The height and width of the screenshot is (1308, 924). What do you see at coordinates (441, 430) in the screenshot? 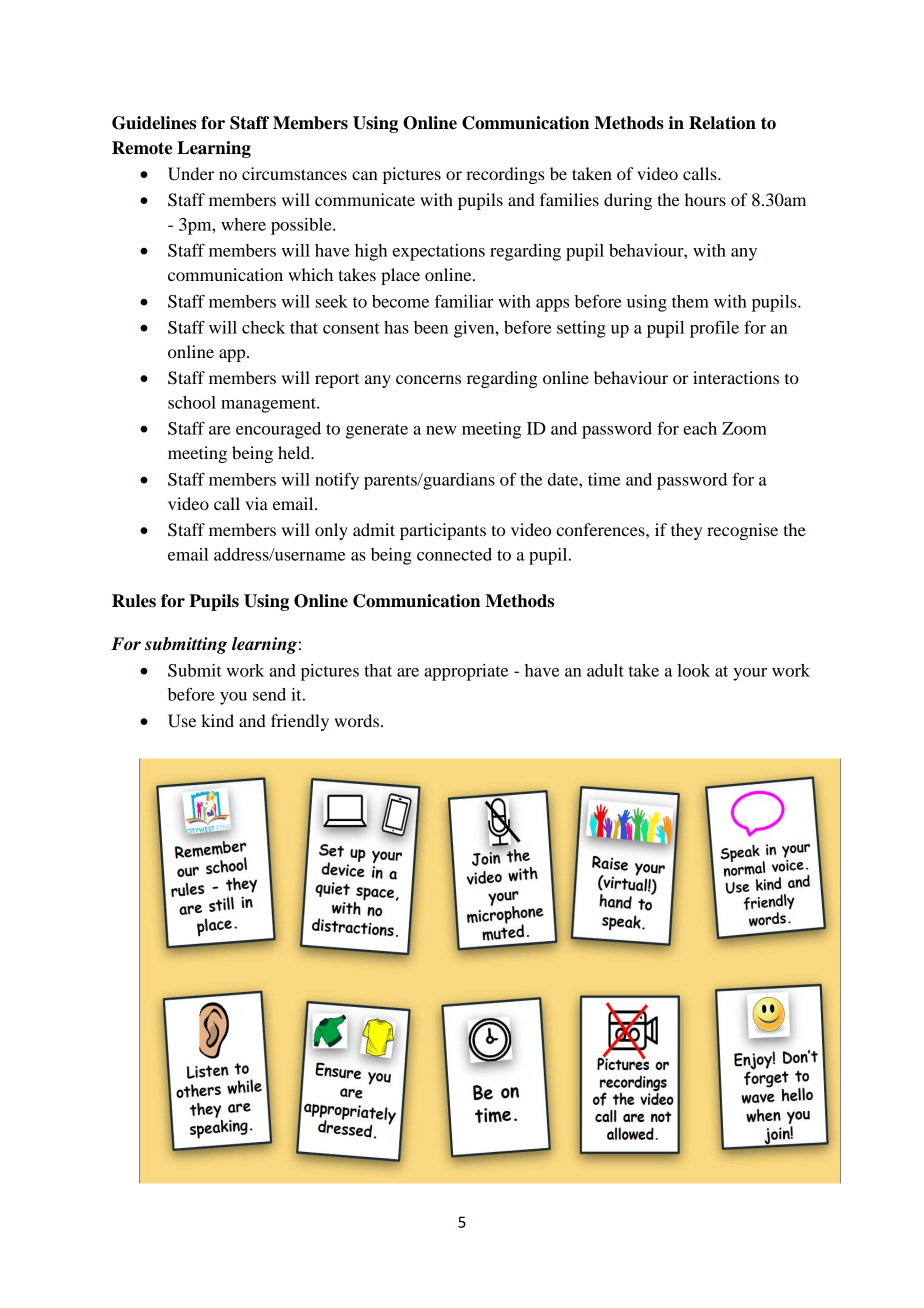
I see `new` at bounding box center [441, 430].
